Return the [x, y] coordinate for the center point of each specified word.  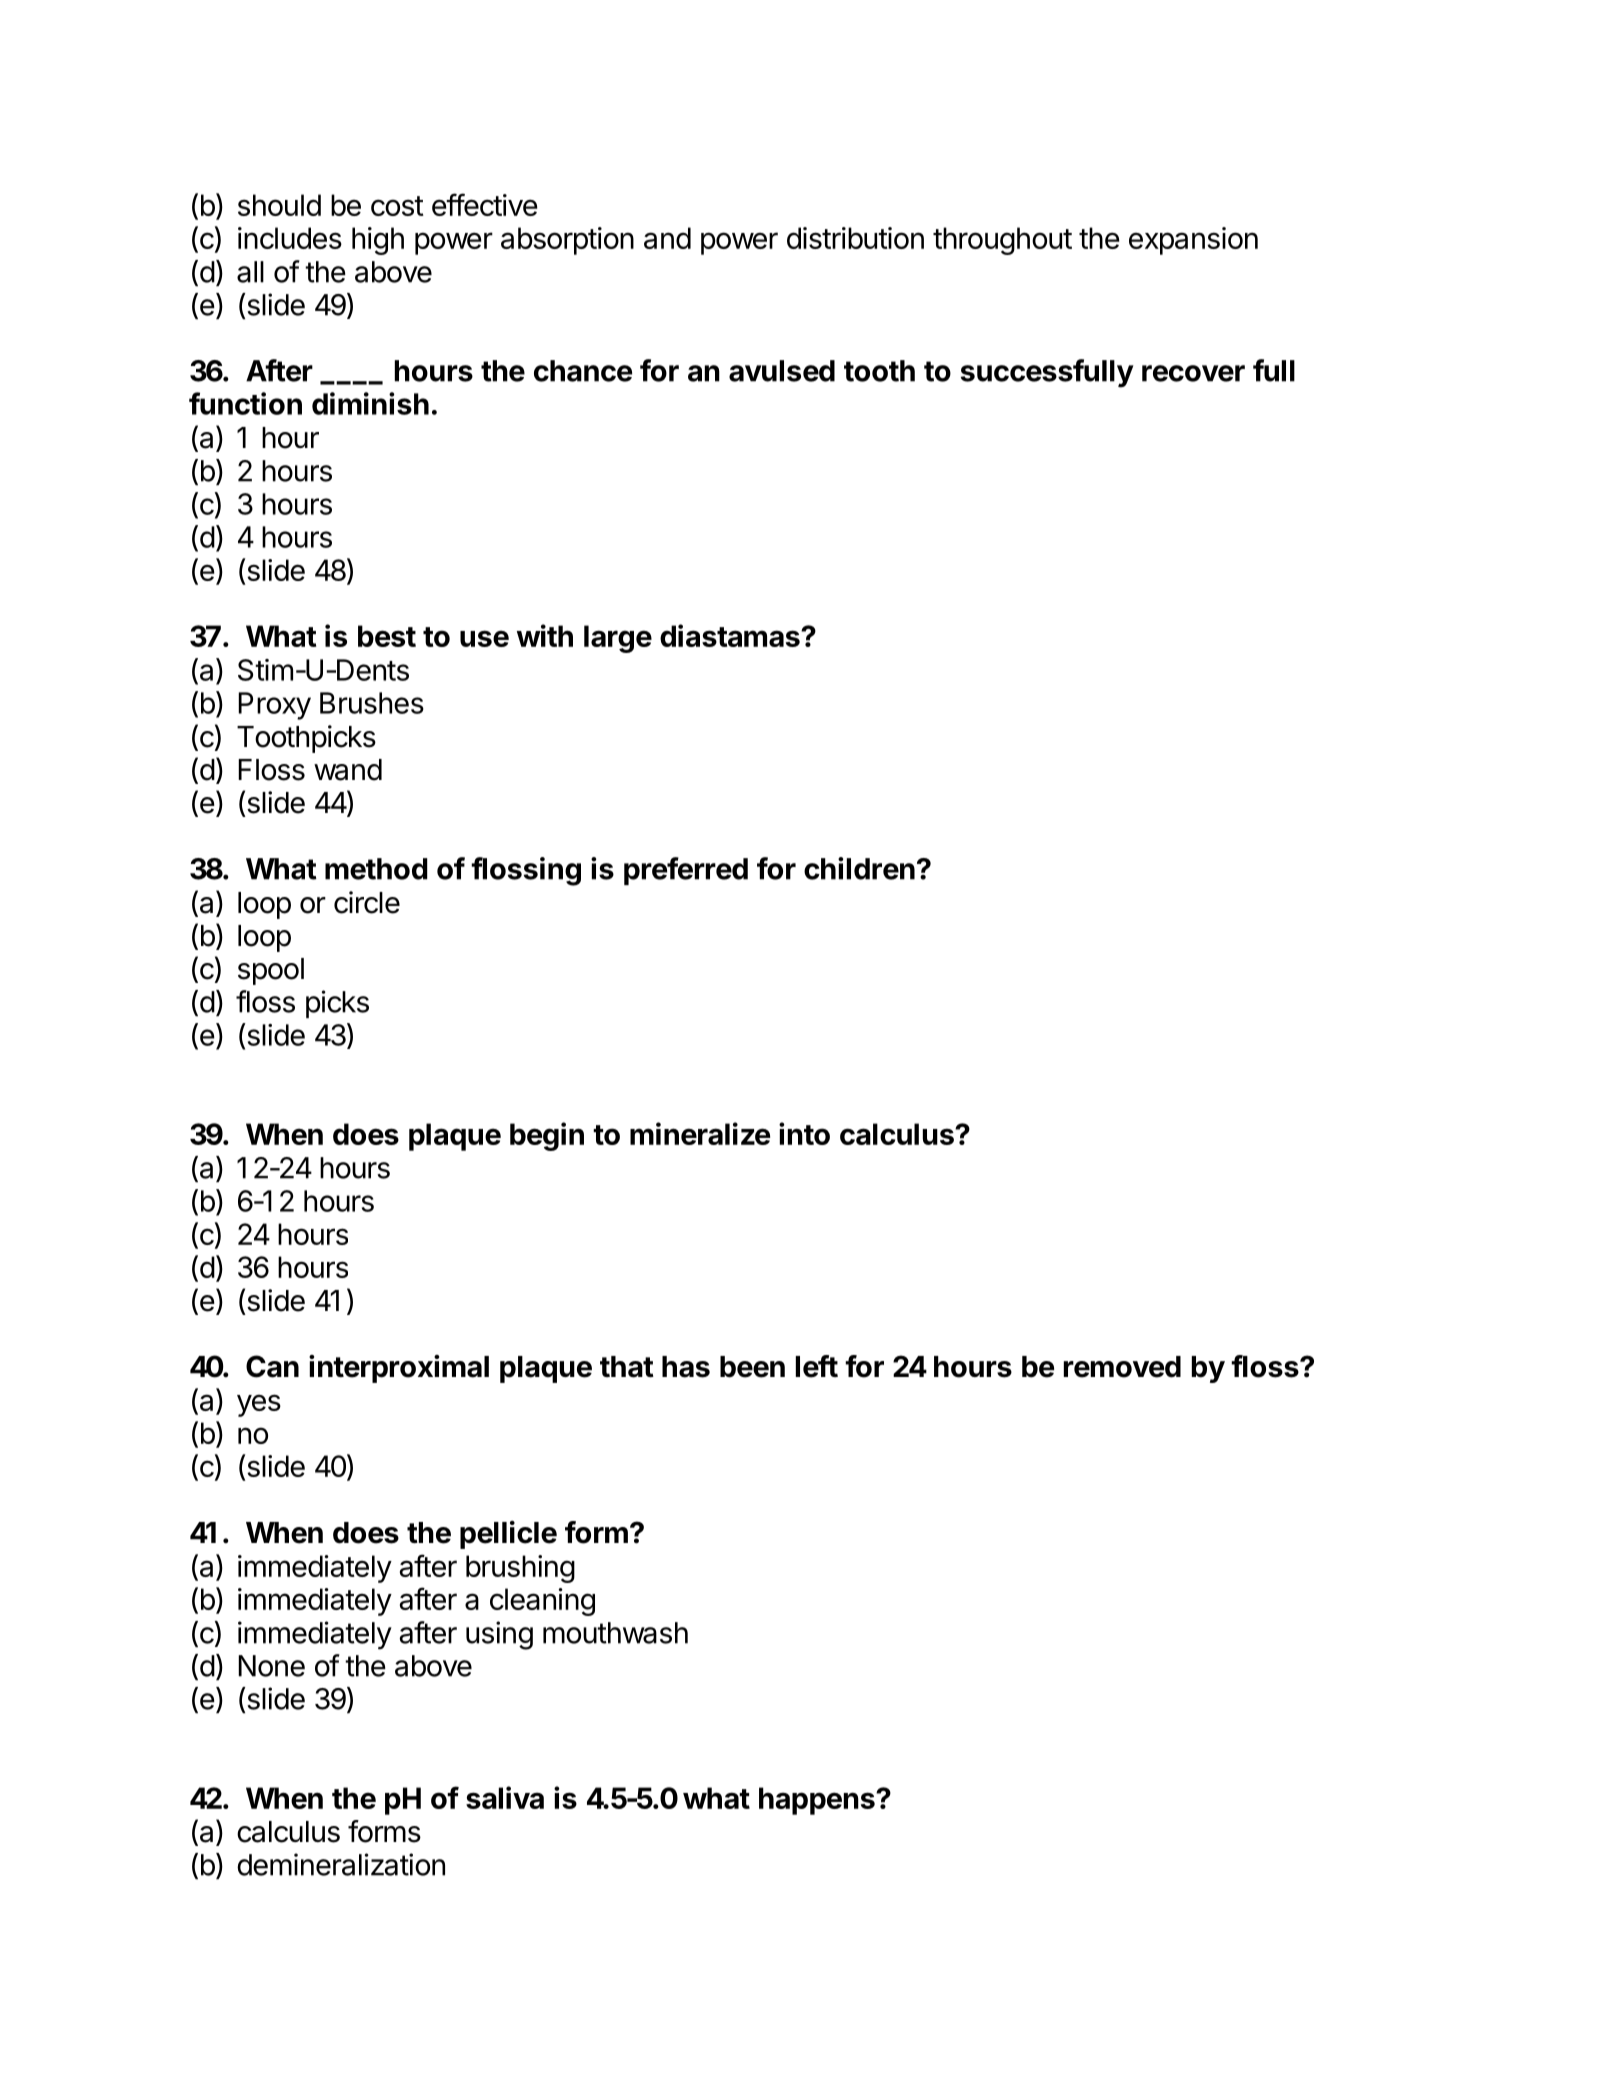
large [618, 639]
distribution [855, 238]
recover [1193, 373]
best [387, 636]
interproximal [399, 1369]
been [752, 1367]
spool [271, 971]
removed [1122, 1367]
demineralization [341, 1864]
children [859, 868]
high [378, 241]
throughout [1002, 241]
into [804, 1133]
